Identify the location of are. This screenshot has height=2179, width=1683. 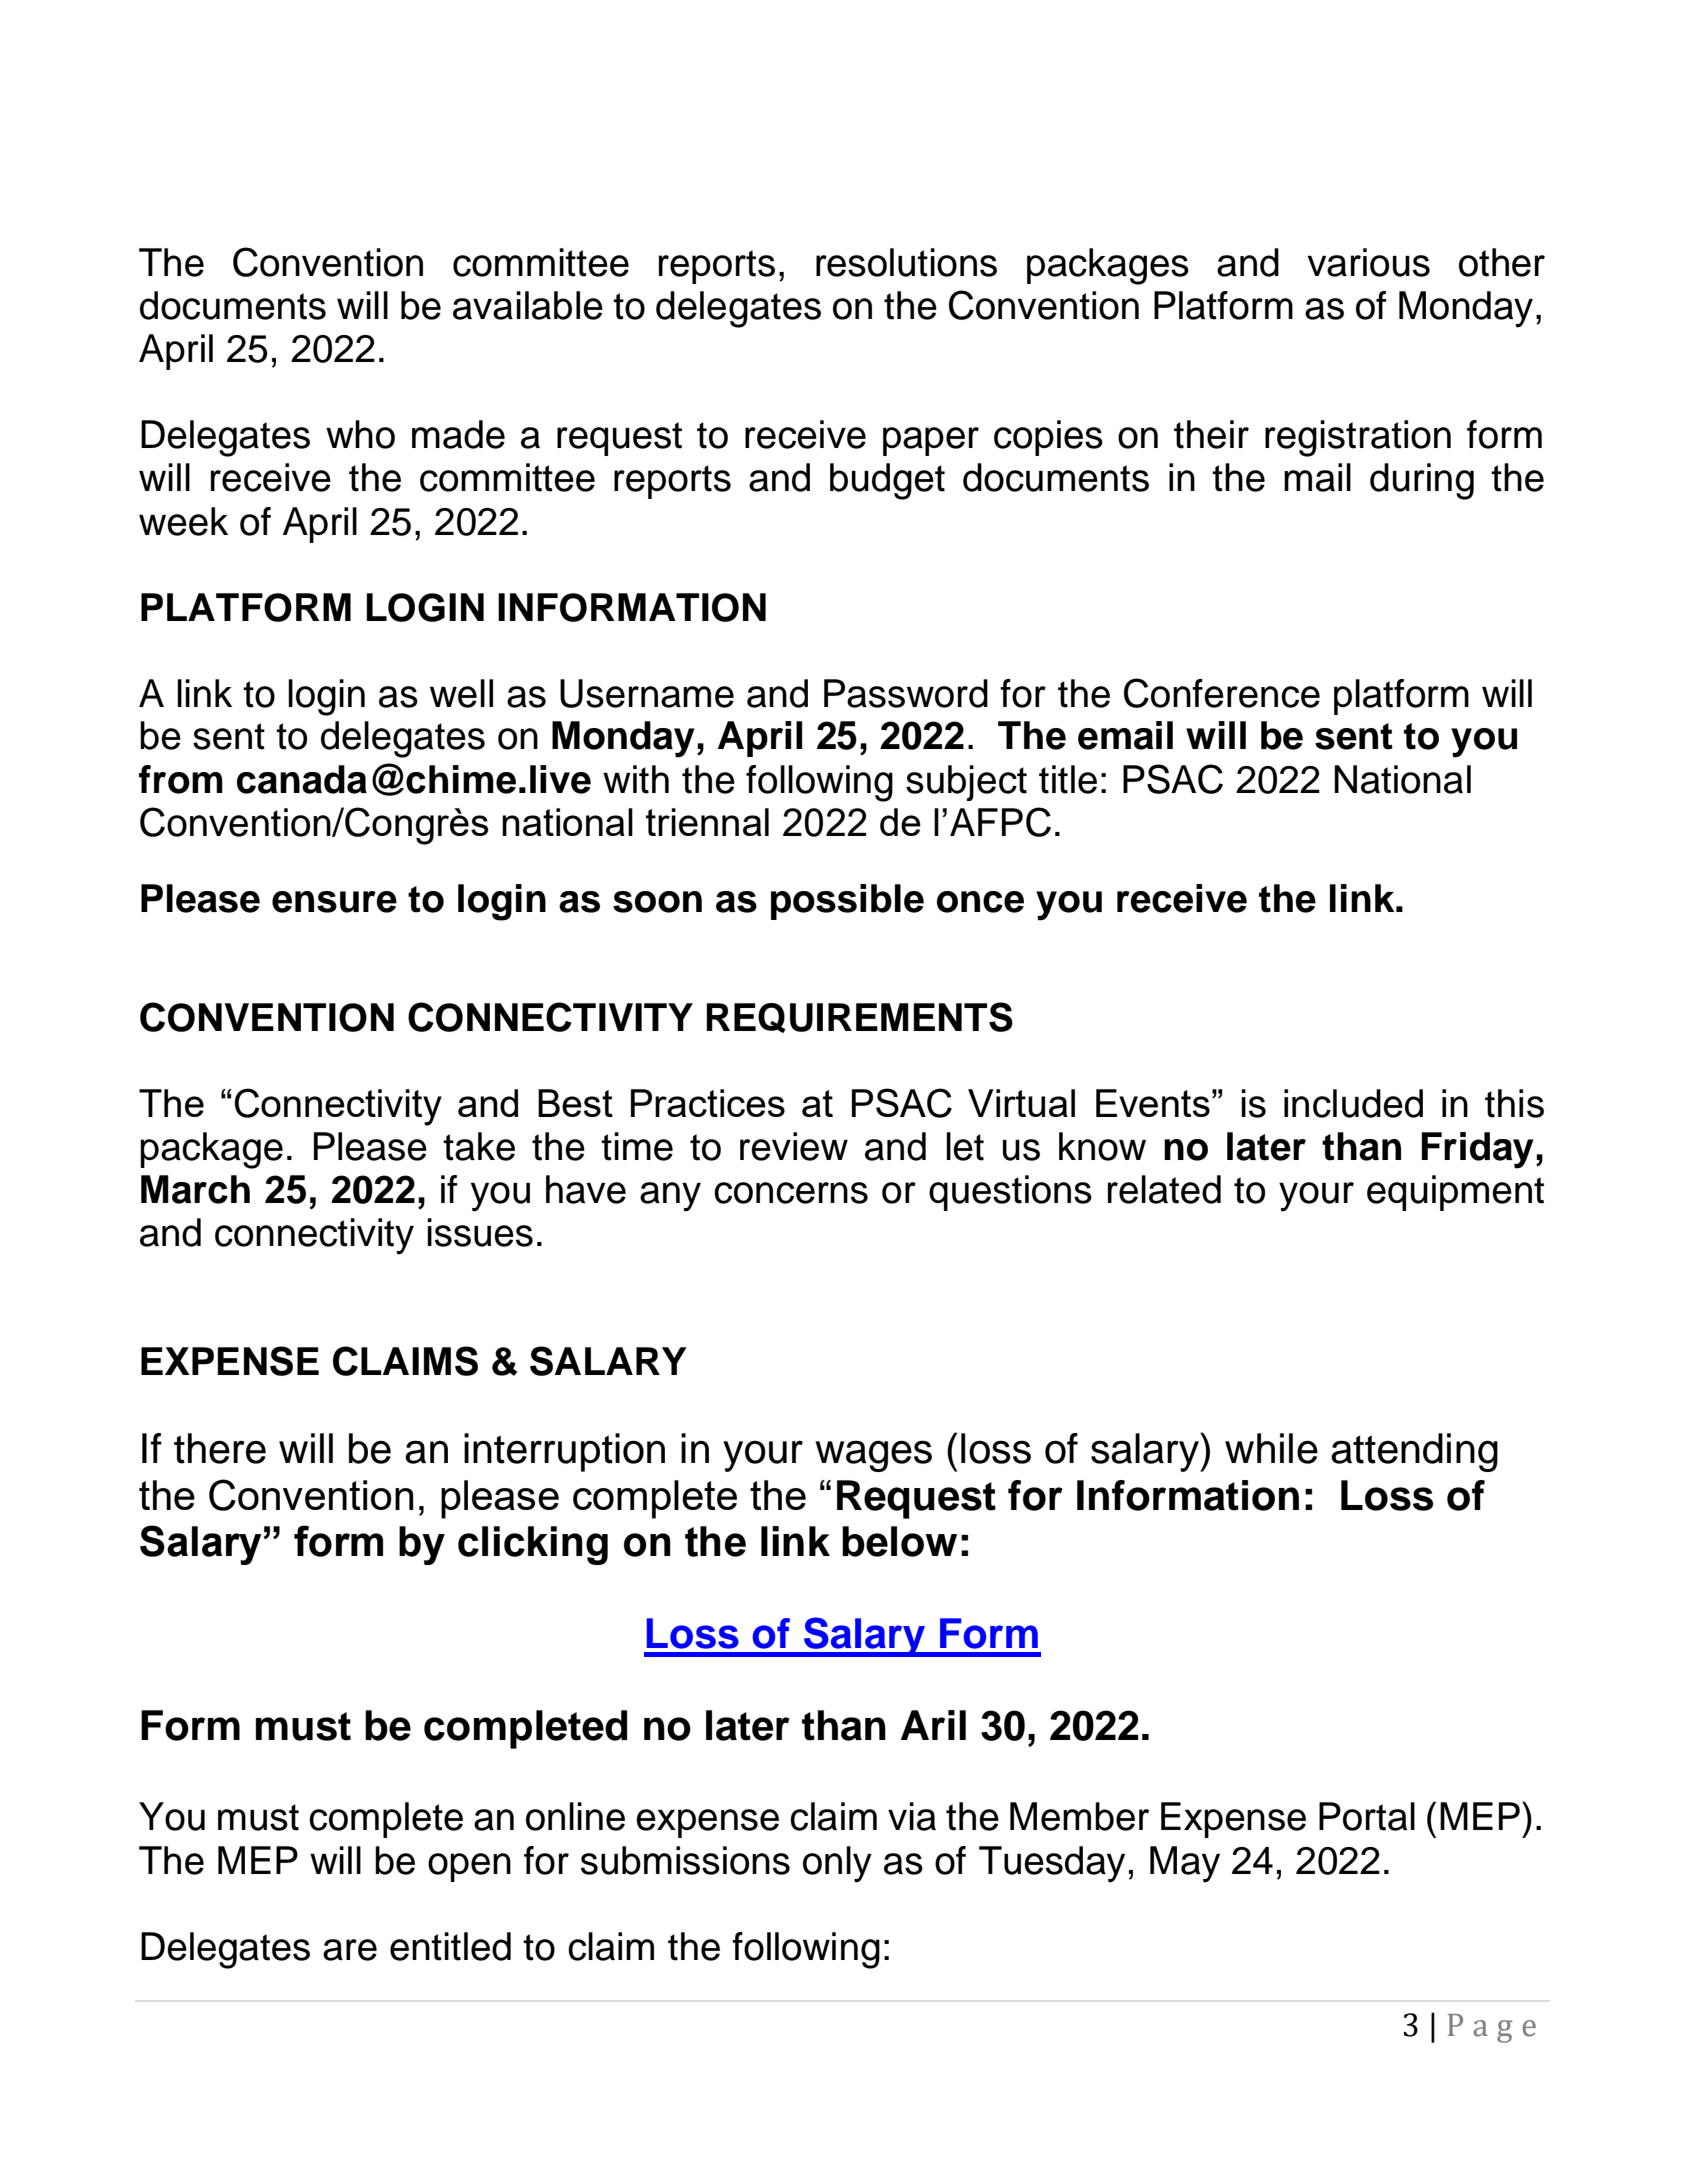
(350, 1950).
